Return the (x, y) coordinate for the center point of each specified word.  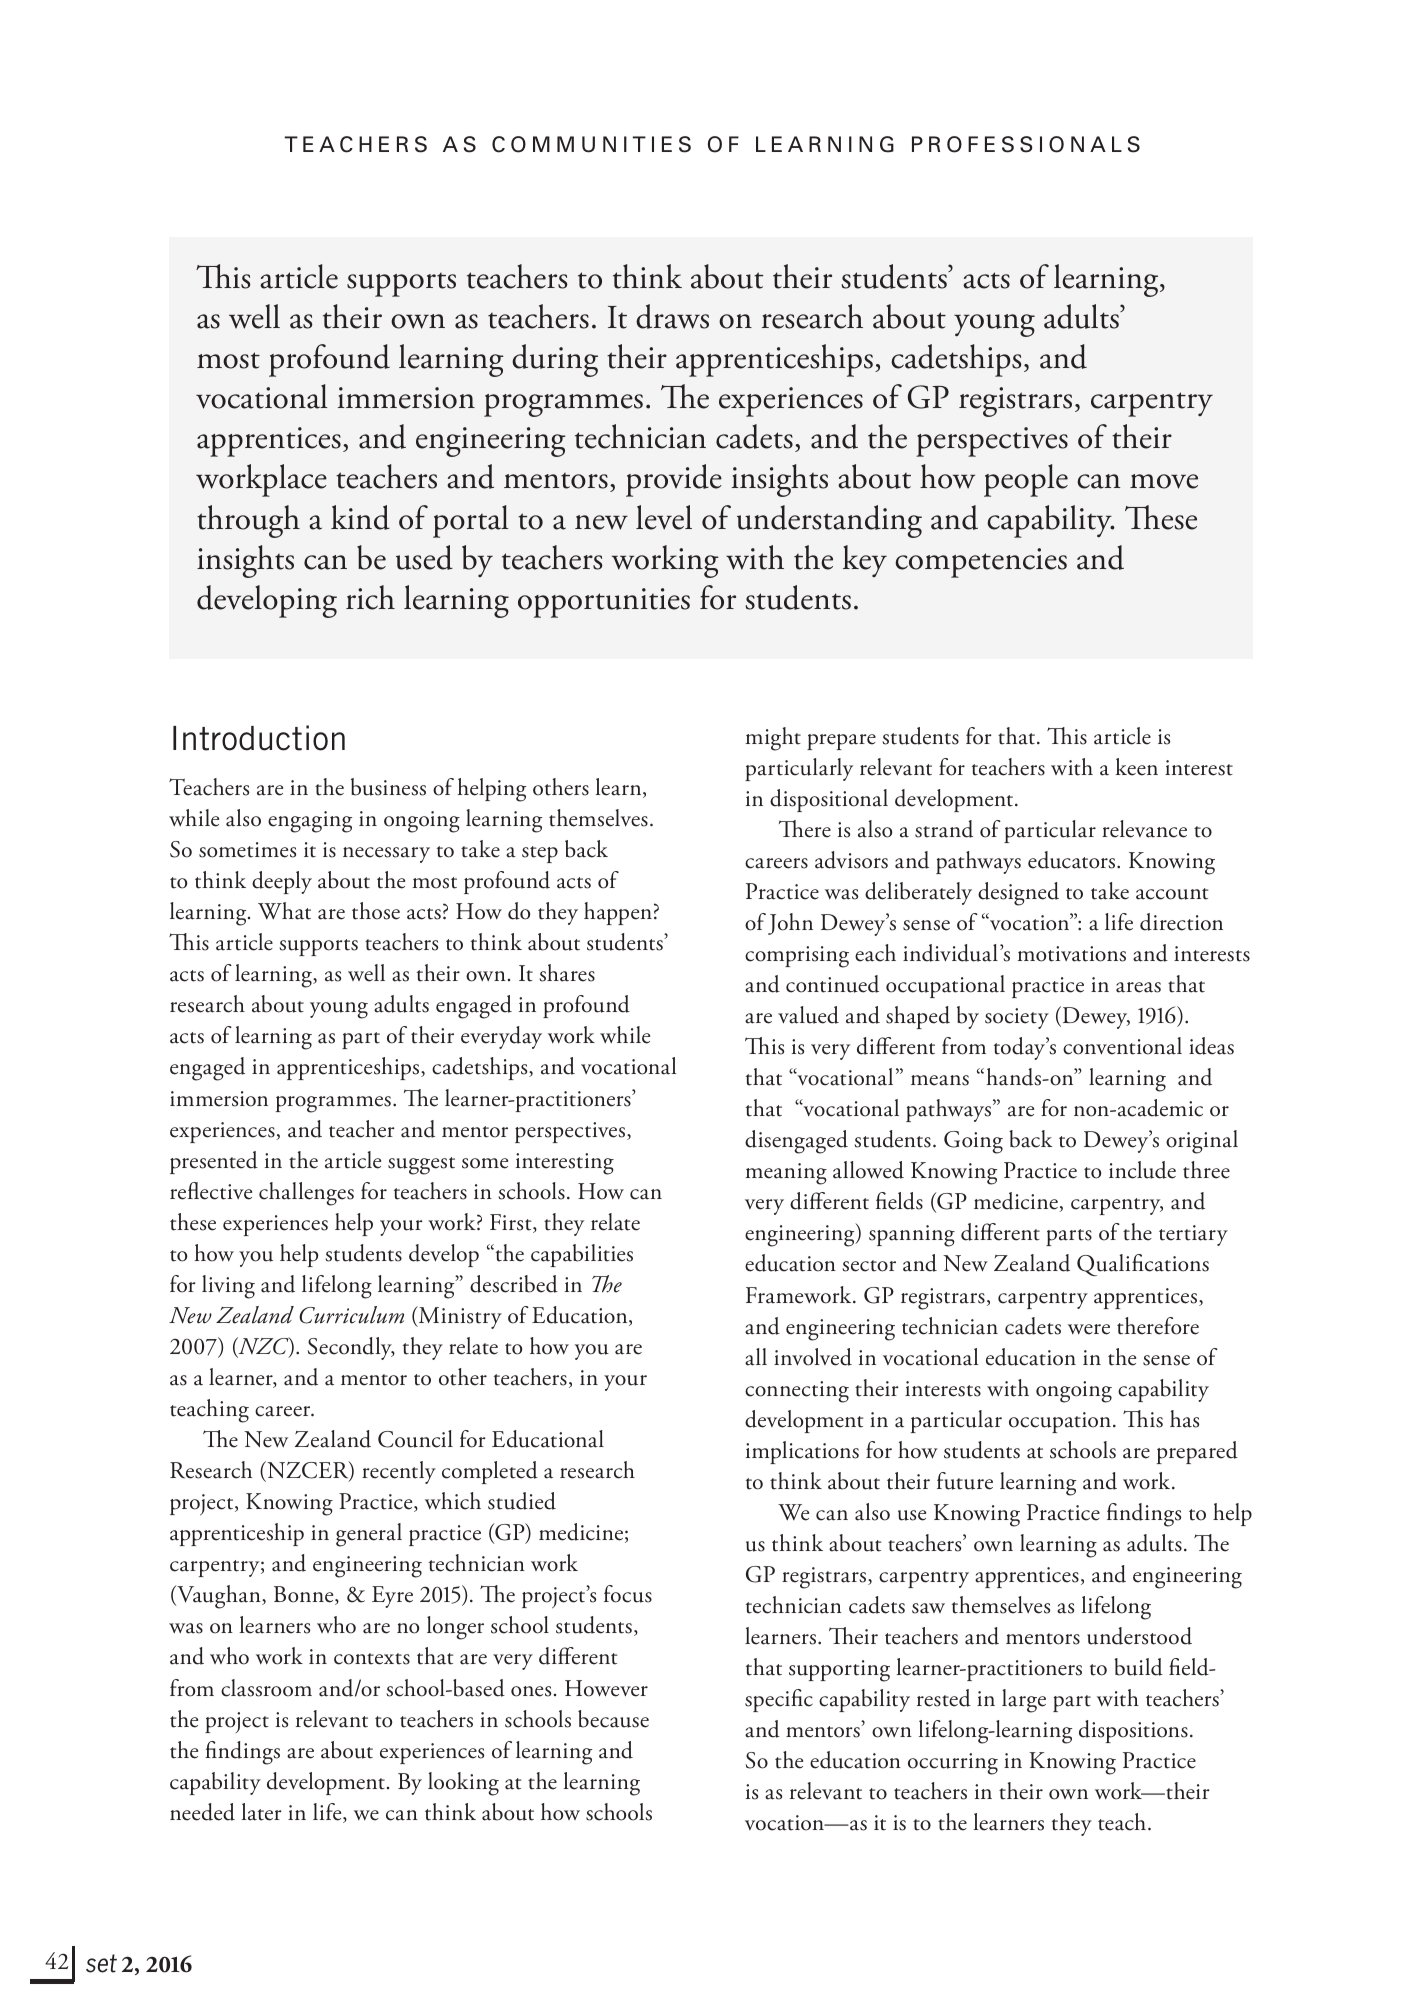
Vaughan (219, 1597)
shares (567, 973)
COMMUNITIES (591, 144)
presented (214, 1162)
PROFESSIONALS (1026, 144)
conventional (1122, 1046)
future (965, 1481)
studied (522, 1501)
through (248, 521)
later (261, 1812)
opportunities (604, 603)
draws (672, 316)
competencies (981, 563)
